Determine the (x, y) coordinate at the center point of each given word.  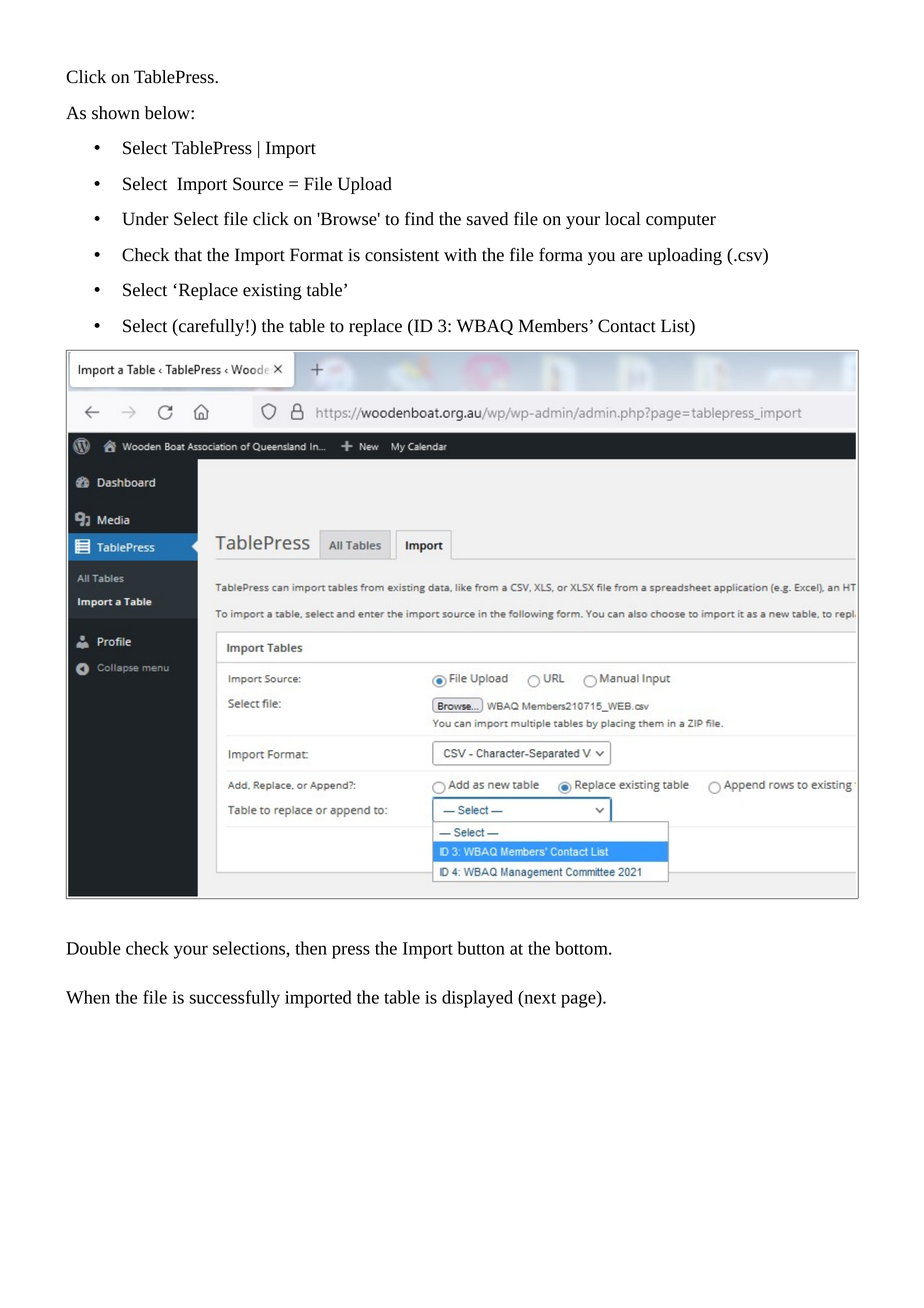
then (311, 948)
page (579, 1001)
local (623, 219)
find (419, 219)
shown (116, 113)
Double (93, 948)
